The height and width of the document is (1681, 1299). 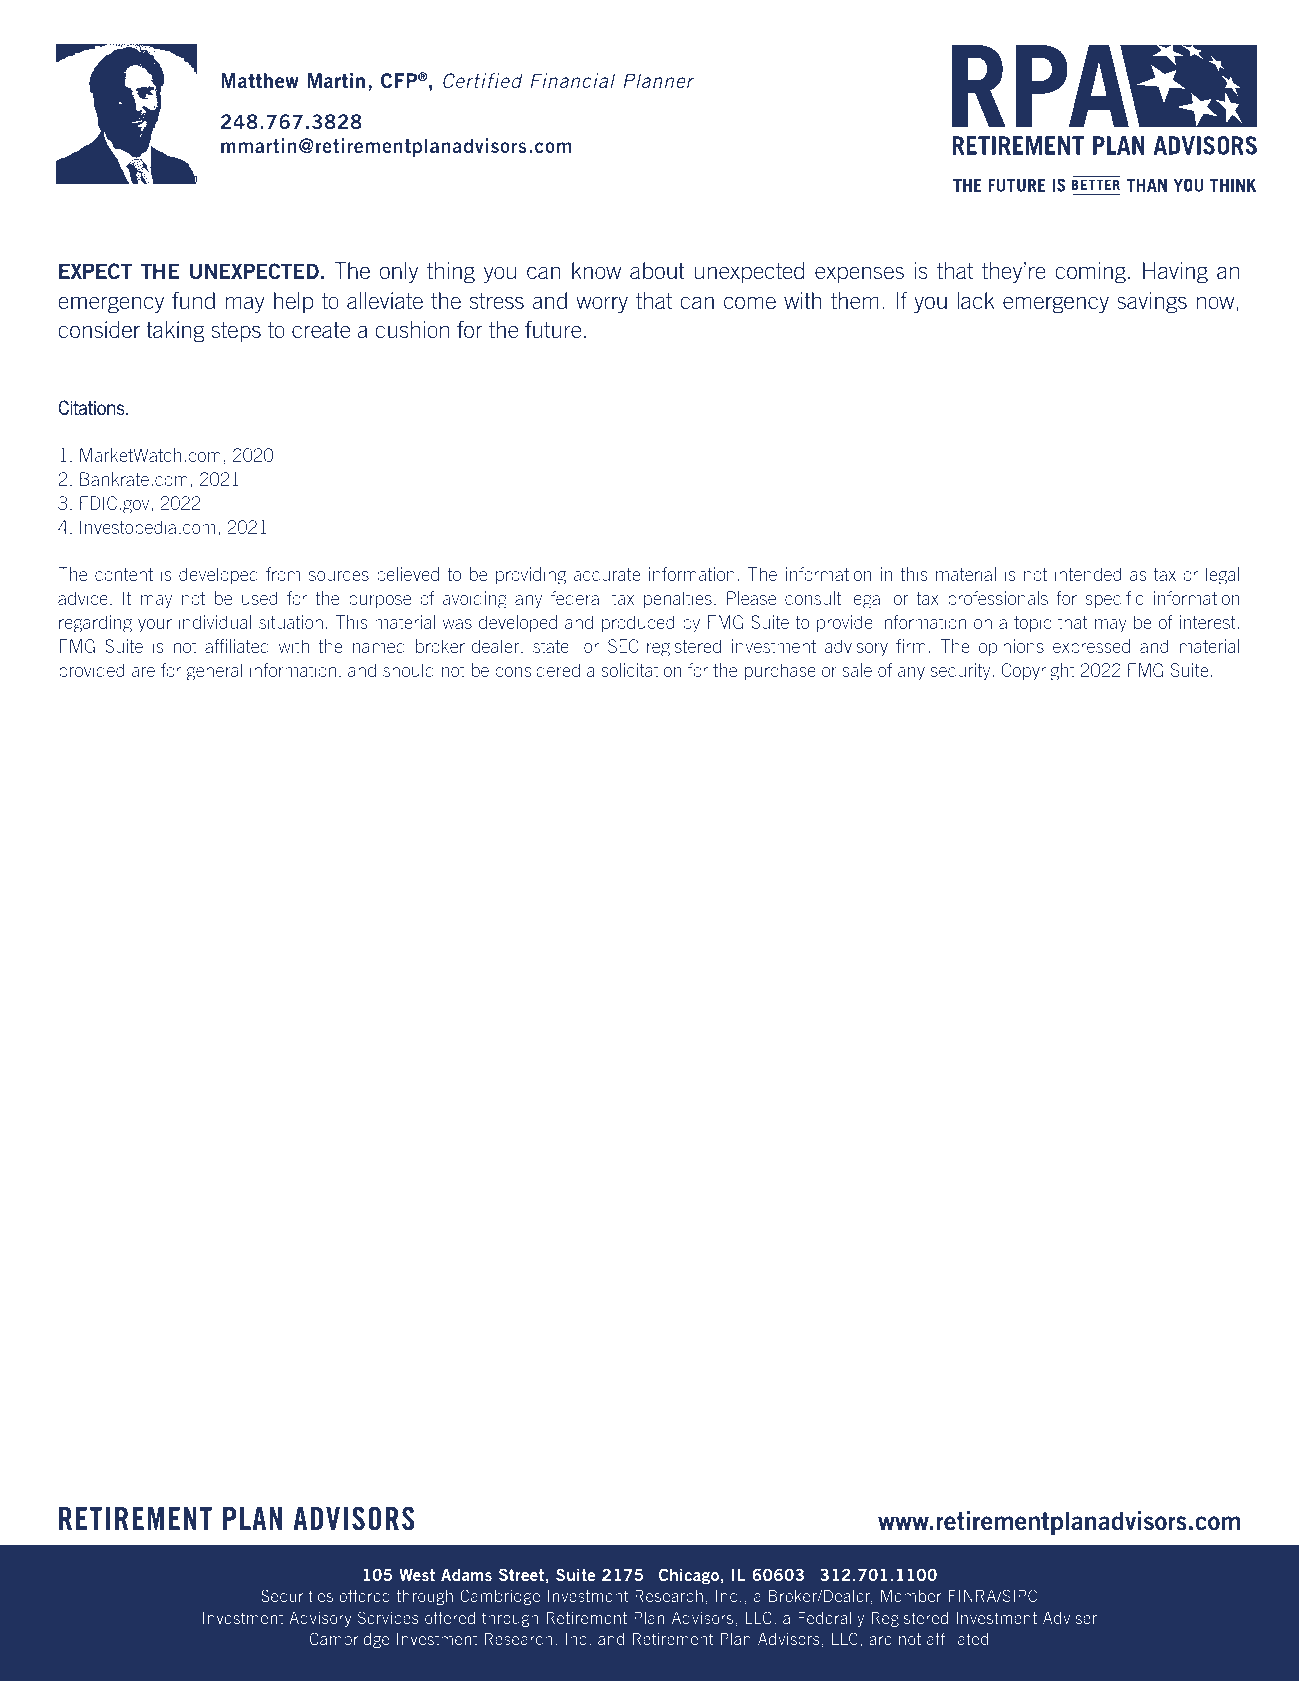 I want to click on coming, so click(x=1090, y=273).
